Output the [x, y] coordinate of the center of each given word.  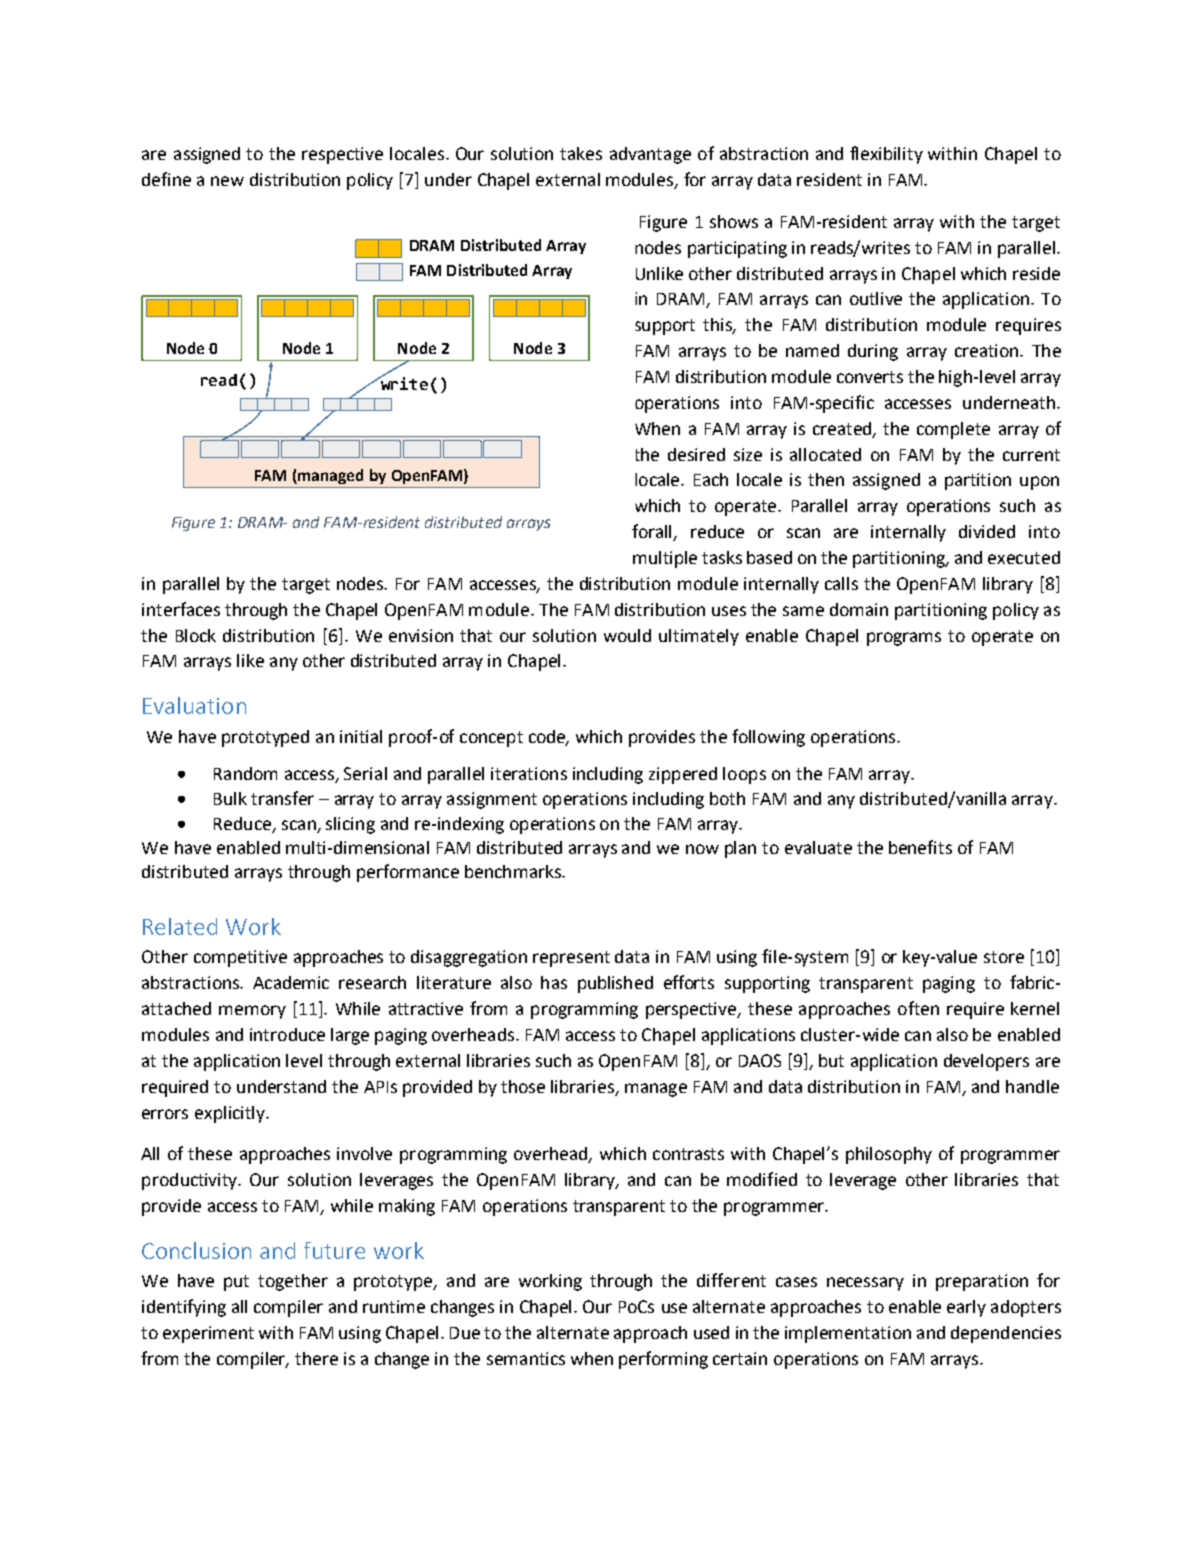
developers [986, 1062]
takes [581, 153]
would [627, 635]
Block [196, 635]
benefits [920, 847]
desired [696, 454]
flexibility [886, 155]
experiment [208, 1334]
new [227, 181]
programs [904, 639]
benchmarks [514, 871]
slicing [350, 825]
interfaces [181, 609]
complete [953, 430]
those [523, 1086]
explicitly [231, 1114]
